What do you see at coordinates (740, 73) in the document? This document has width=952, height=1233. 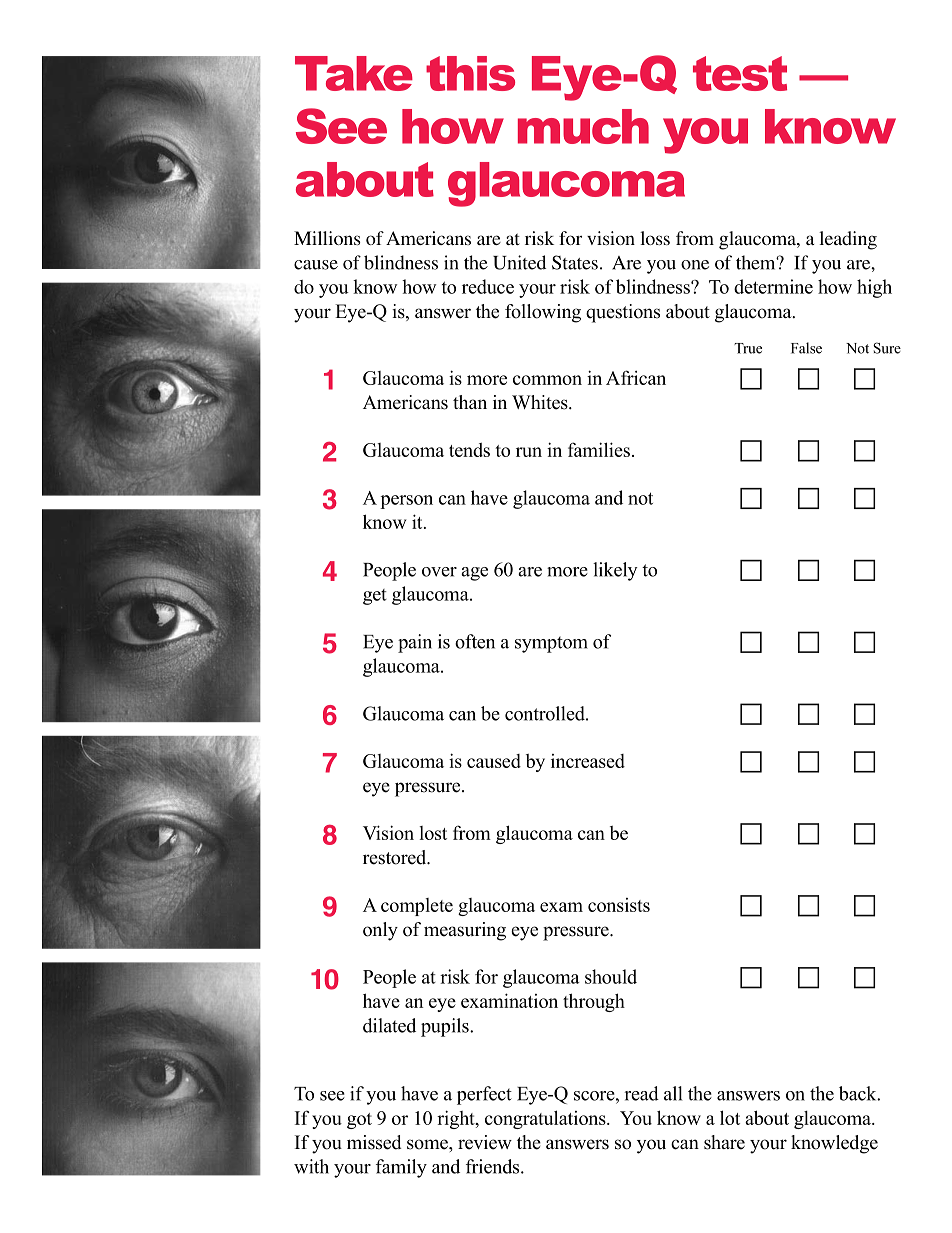 I see `test` at bounding box center [740, 73].
